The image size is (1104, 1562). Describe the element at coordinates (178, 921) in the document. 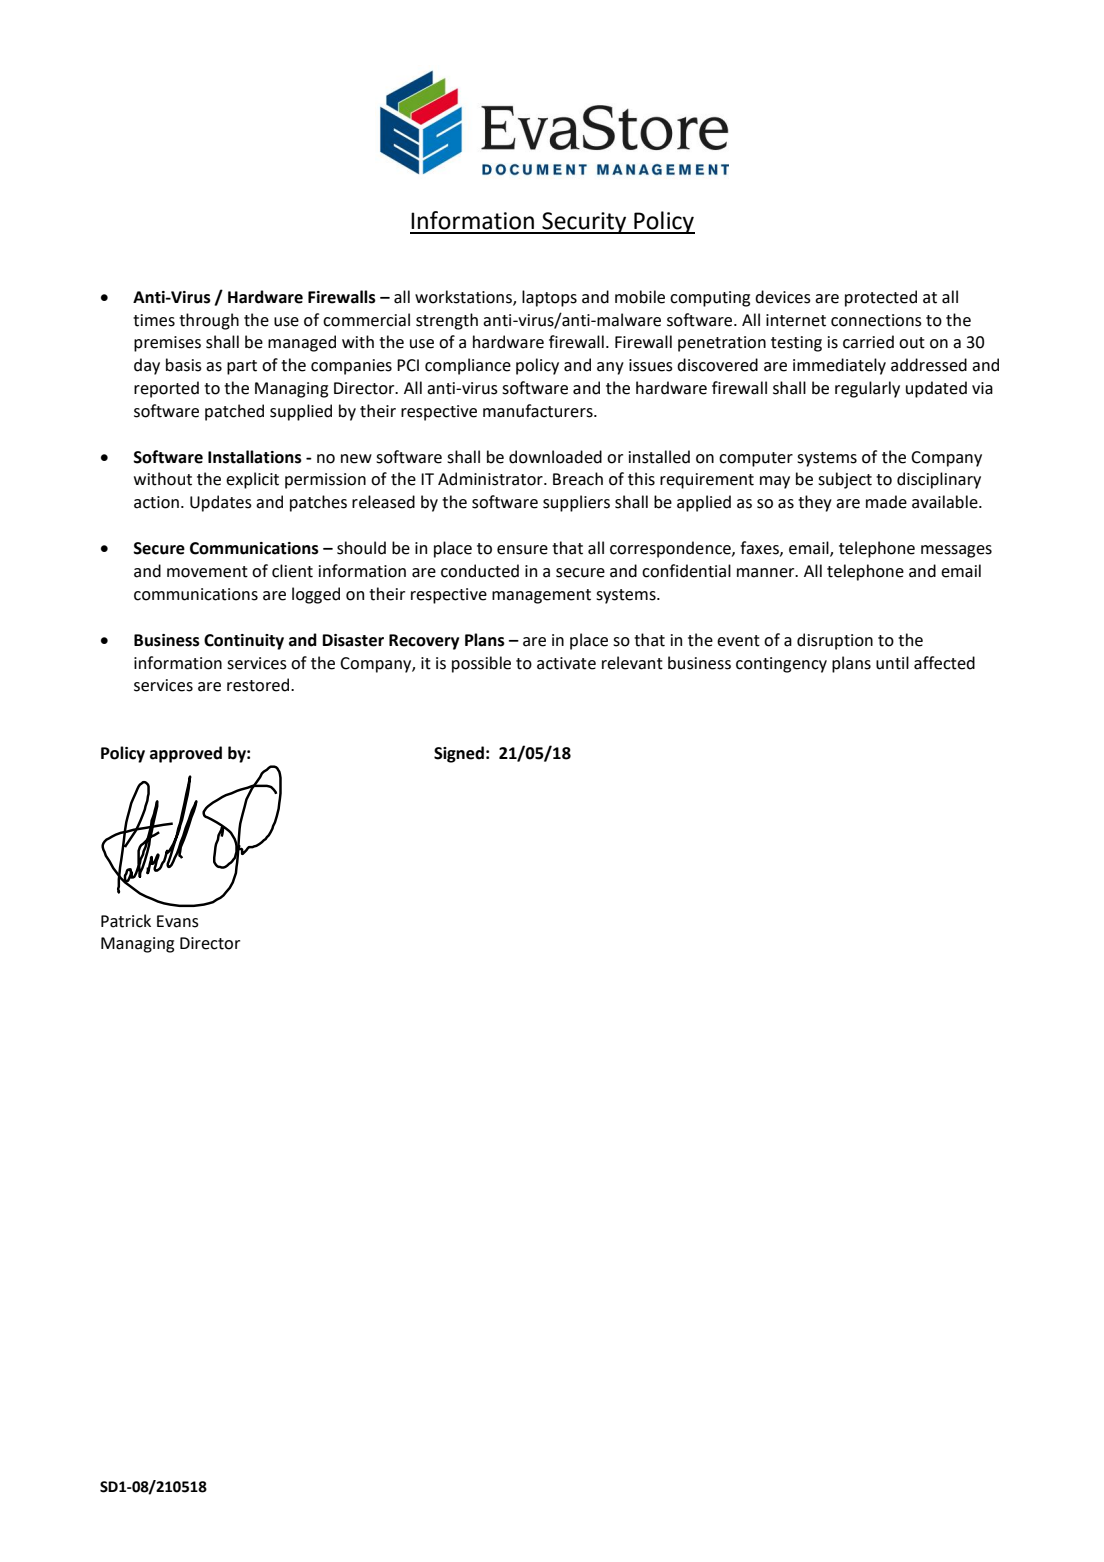

I see `Evans` at that location.
